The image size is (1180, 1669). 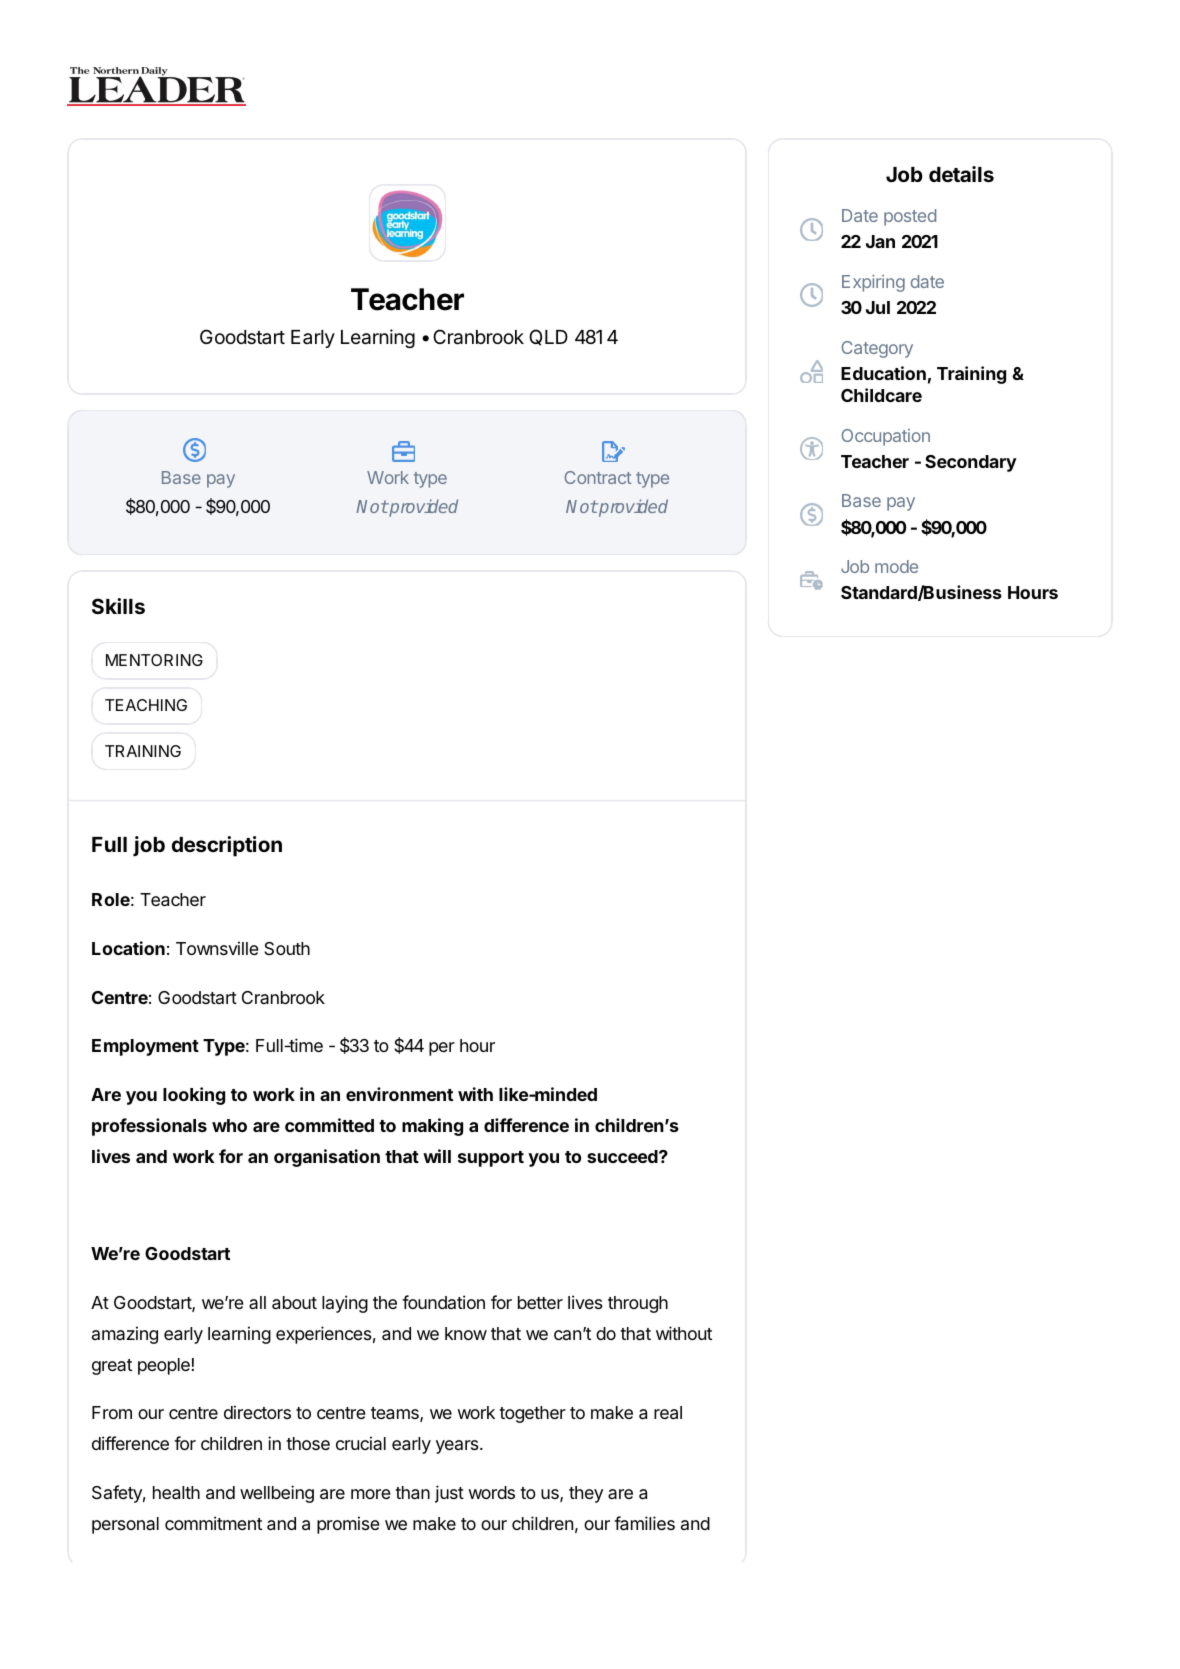 I want to click on Jan, so click(x=880, y=241).
